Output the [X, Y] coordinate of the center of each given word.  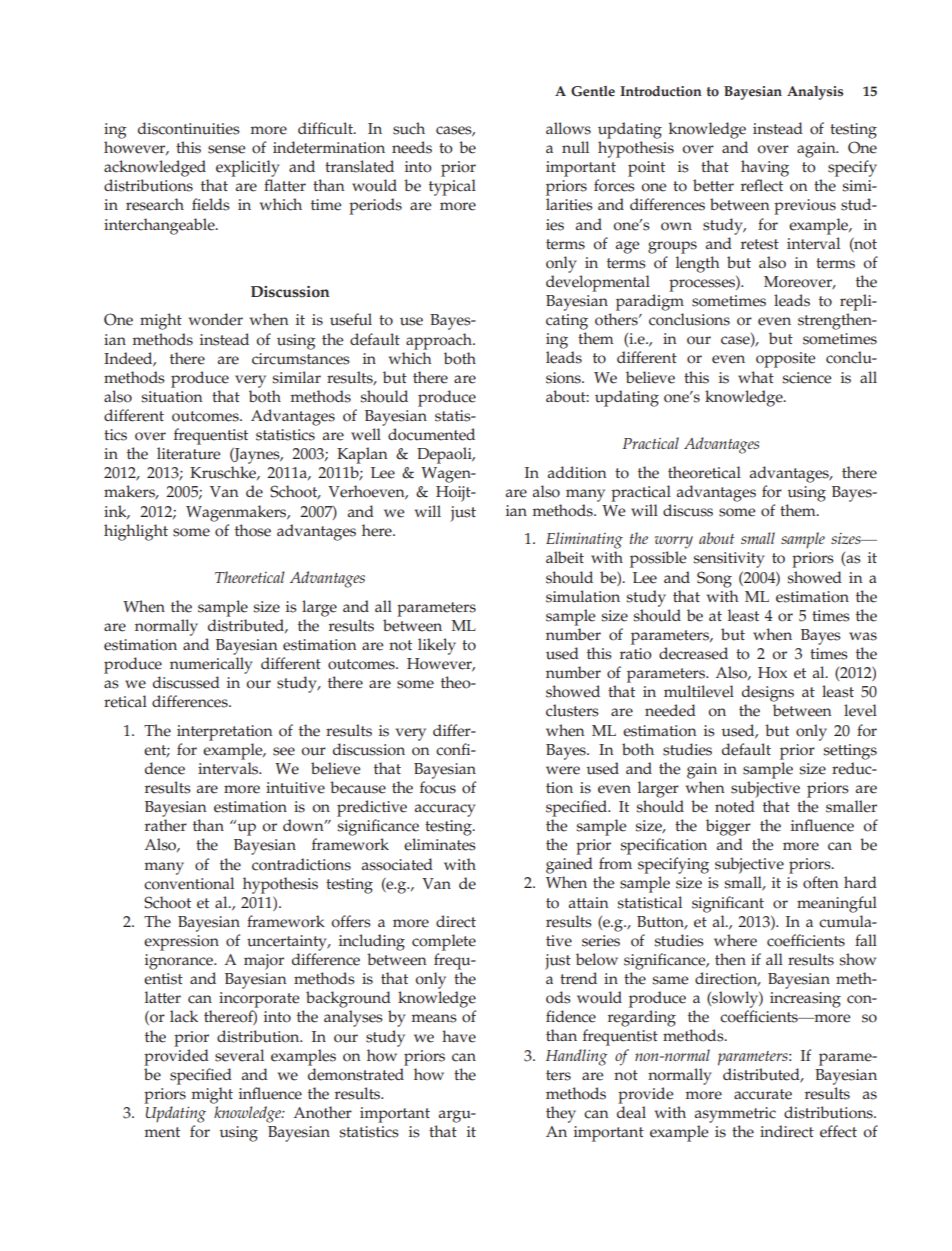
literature [189, 453]
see [284, 751]
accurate [763, 1094]
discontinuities [189, 128]
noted [735, 806]
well [366, 434]
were [563, 770]
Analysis [815, 93]
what [756, 377]
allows [568, 128]
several [239, 1055]
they [561, 1114]
